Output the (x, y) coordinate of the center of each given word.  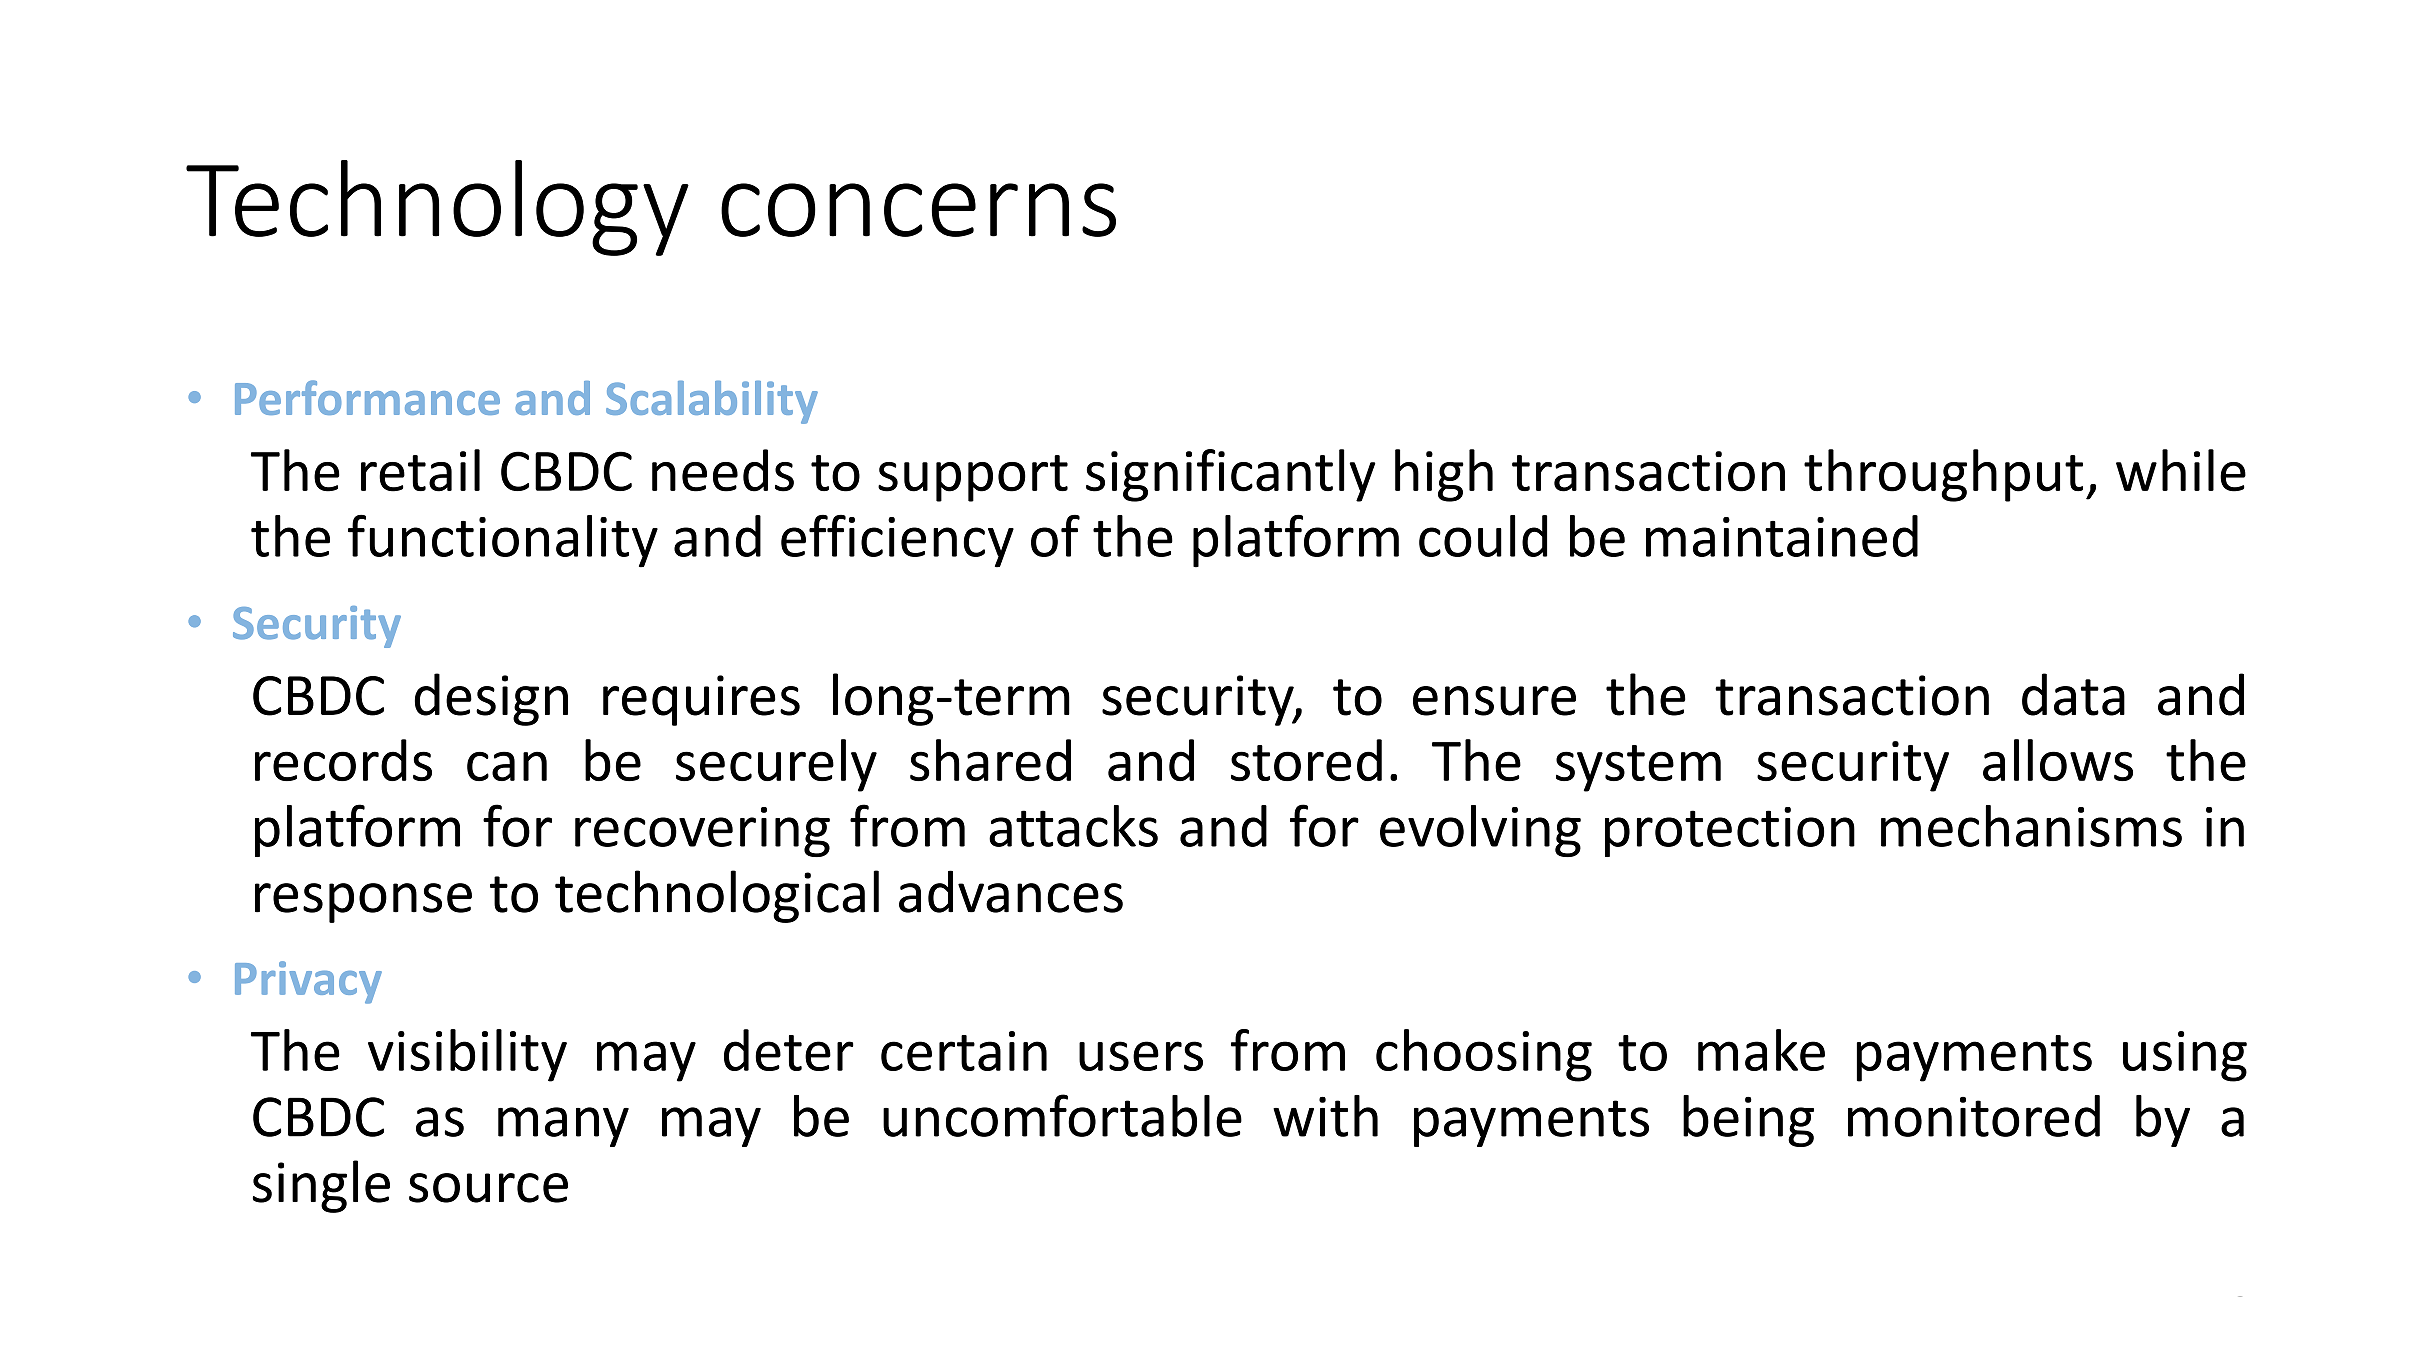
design (491, 699)
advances (1011, 891)
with (1325, 1116)
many (563, 1127)
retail (420, 470)
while (2181, 470)
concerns (918, 210)
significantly (1231, 475)
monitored (1974, 1116)
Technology (437, 208)
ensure (1494, 701)
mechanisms (2031, 826)
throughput (1943, 475)
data (2073, 694)
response (363, 903)
